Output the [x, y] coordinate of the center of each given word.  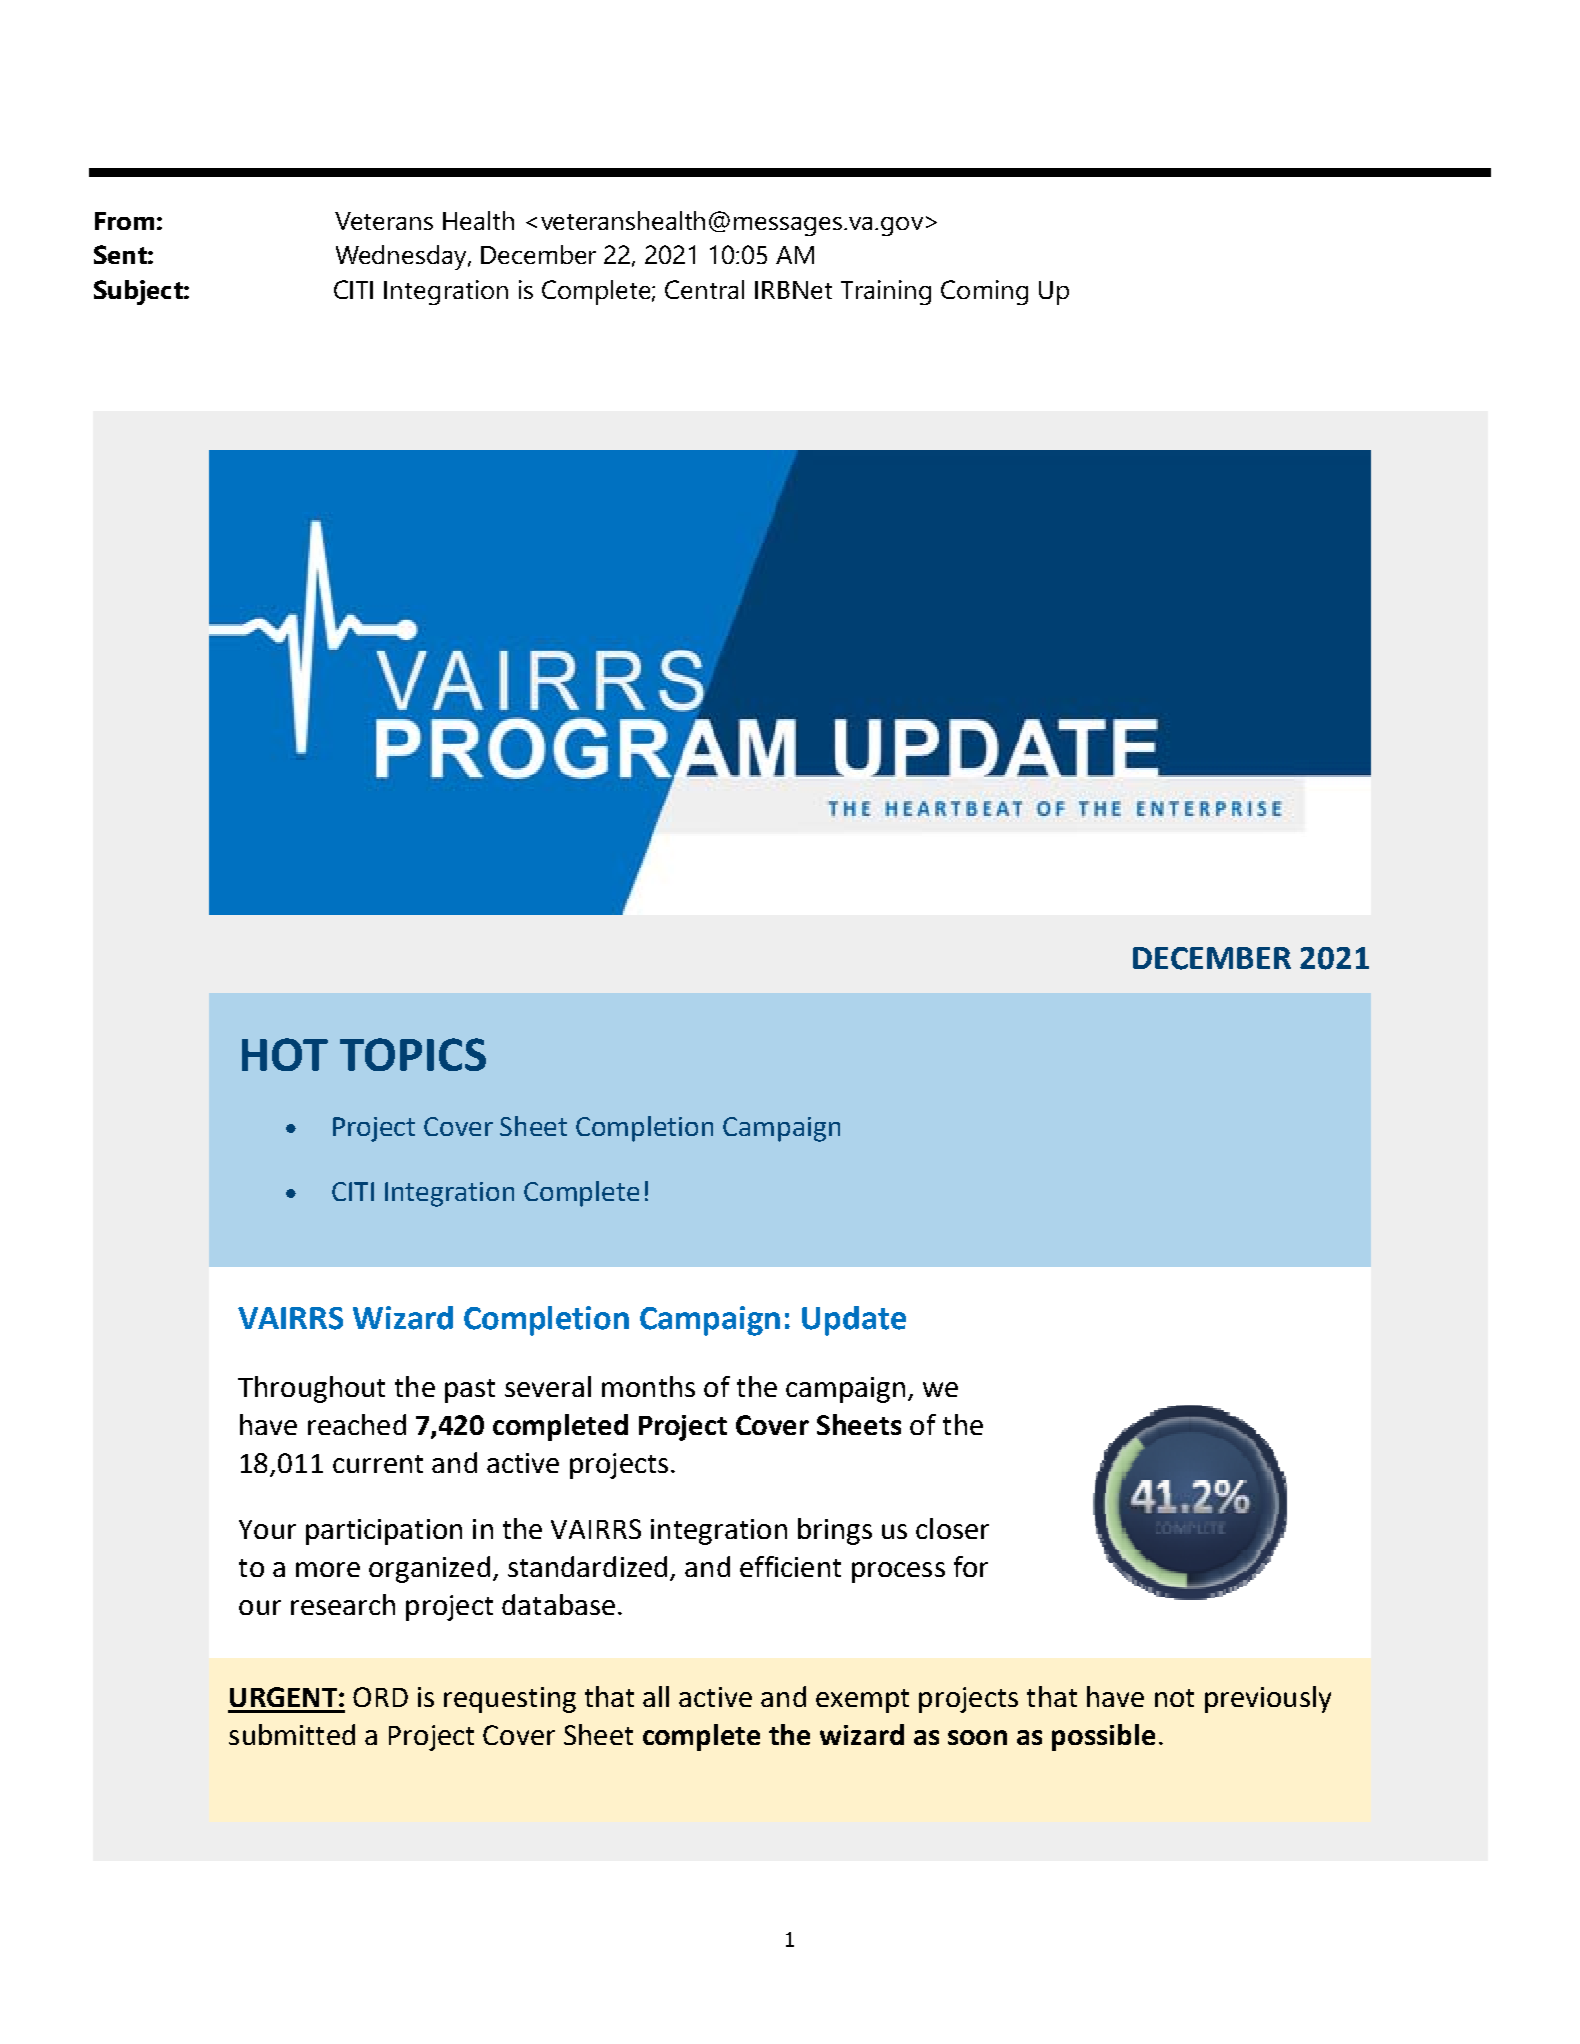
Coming [984, 292]
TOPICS [413, 1054]
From [124, 221]
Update [854, 1321]
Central [704, 289]
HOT [285, 1054]
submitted [292, 1734]
